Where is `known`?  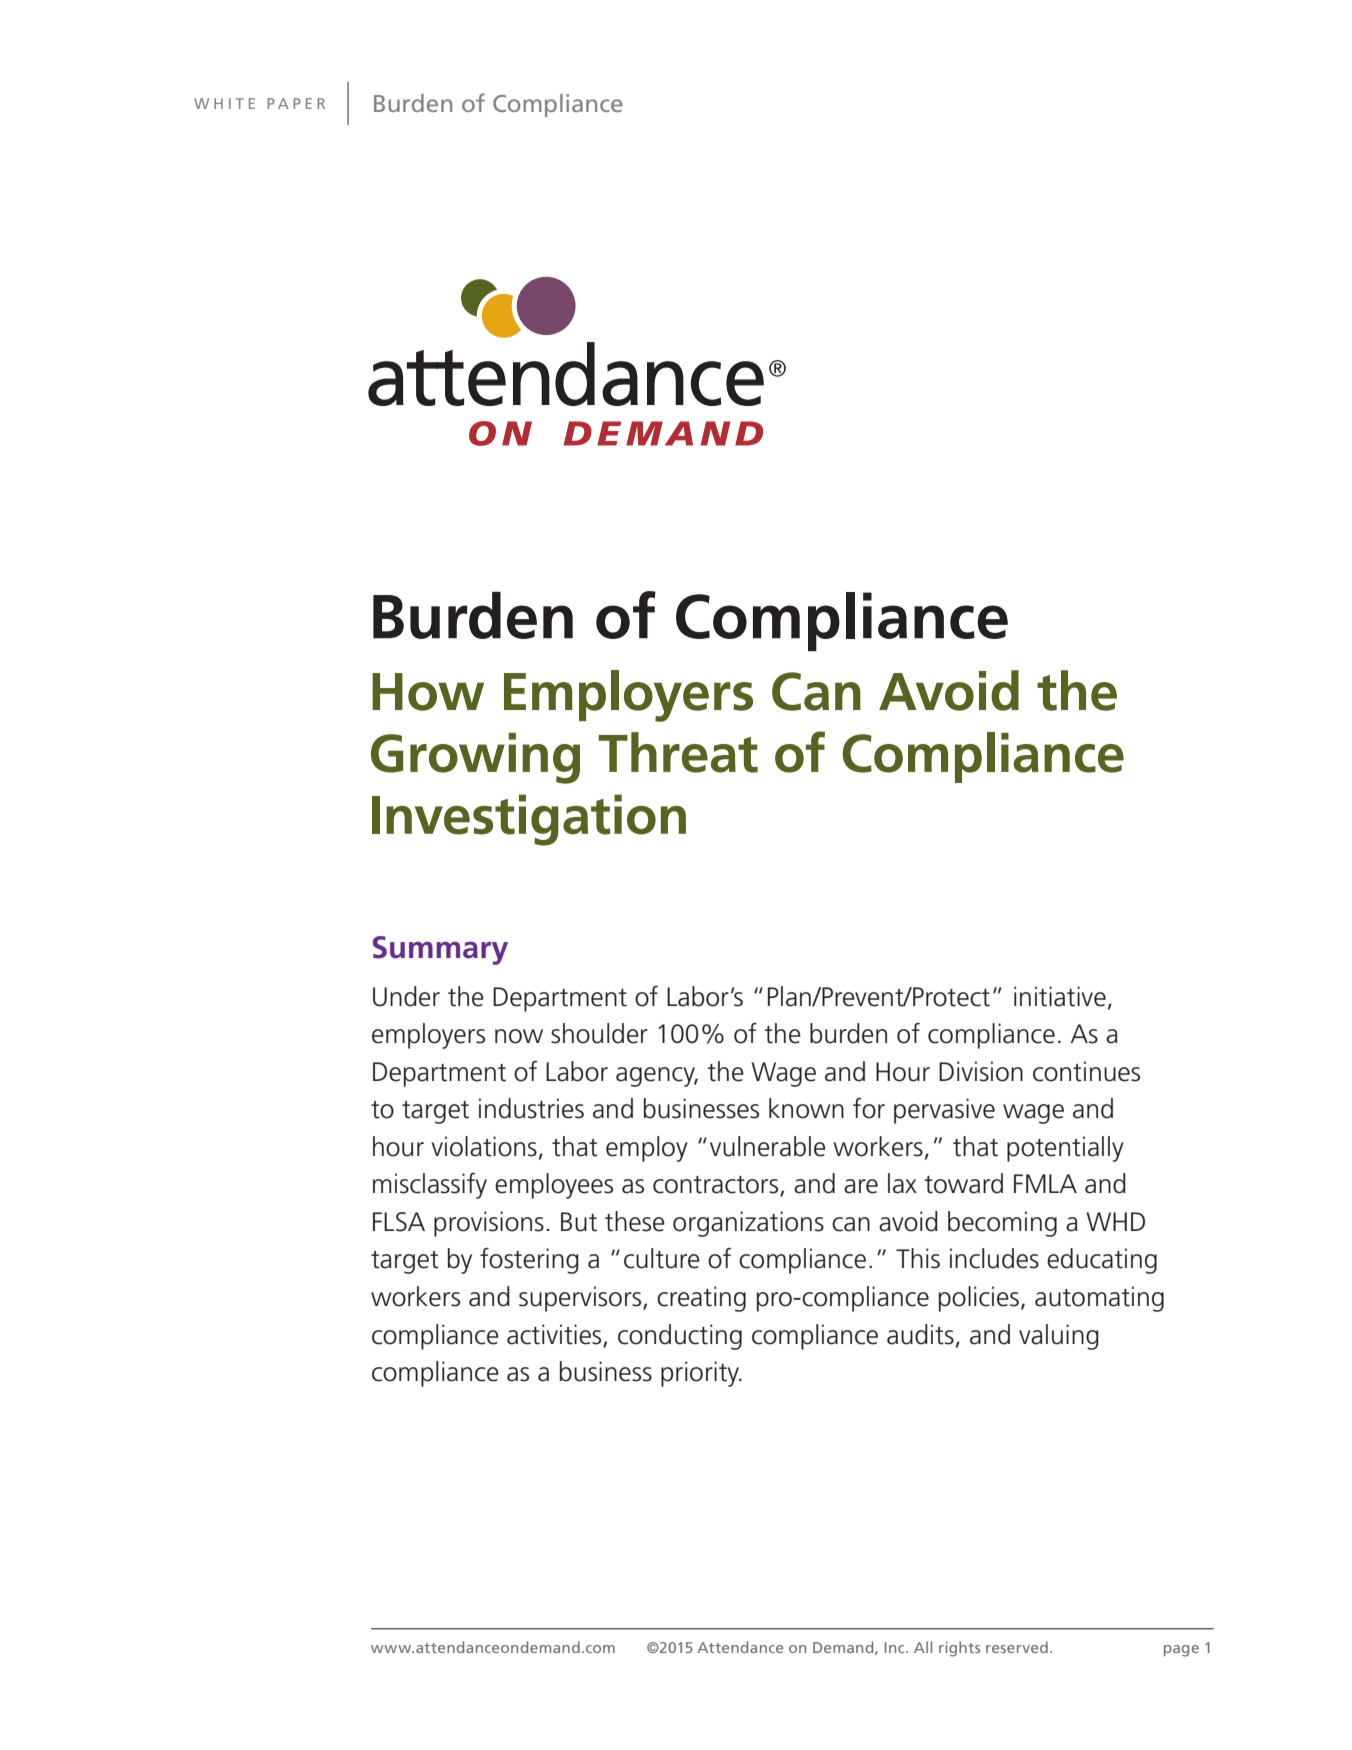 known is located at coordinates (806, 1108).
